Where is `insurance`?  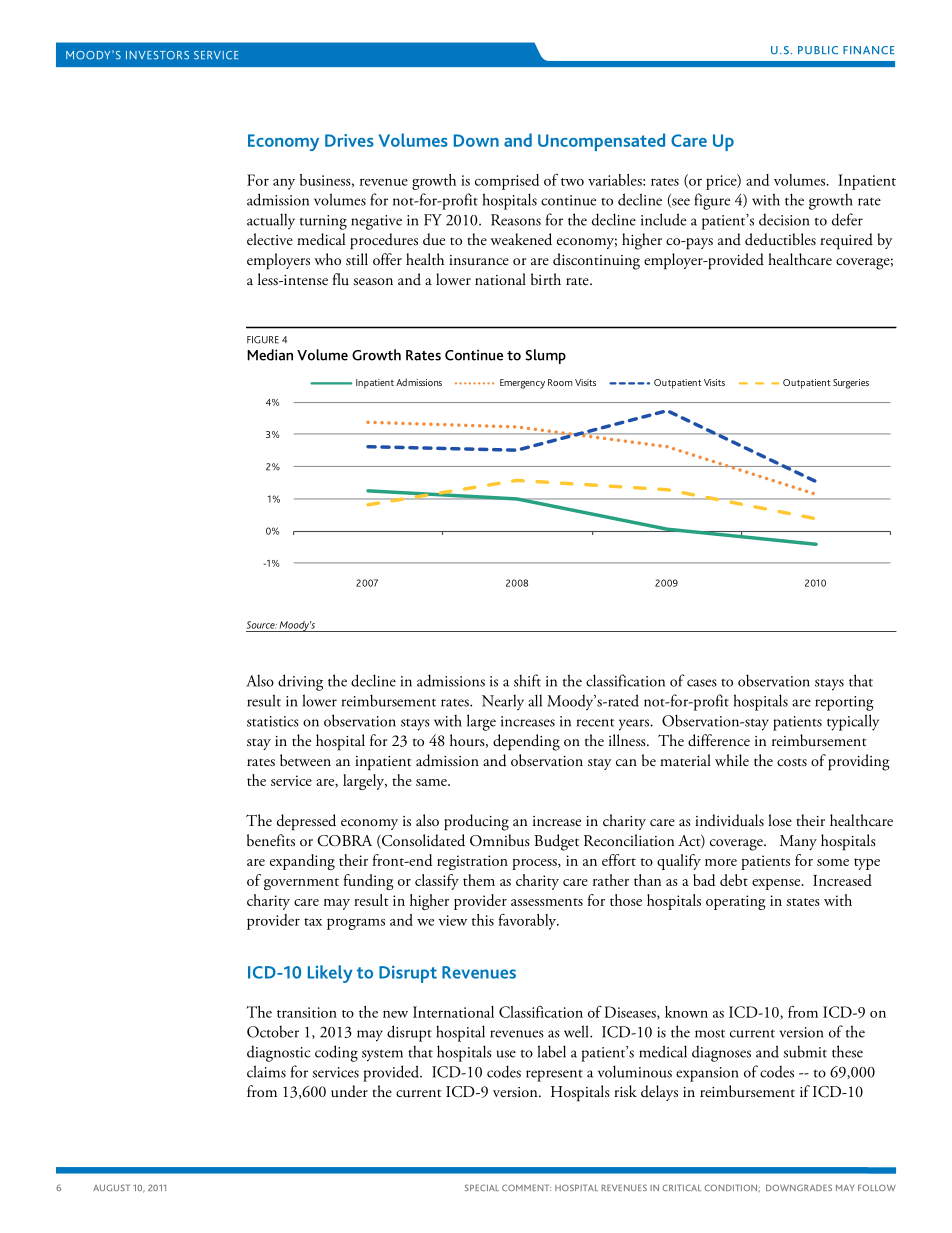
insurance is located at coordinates (479, 260).
